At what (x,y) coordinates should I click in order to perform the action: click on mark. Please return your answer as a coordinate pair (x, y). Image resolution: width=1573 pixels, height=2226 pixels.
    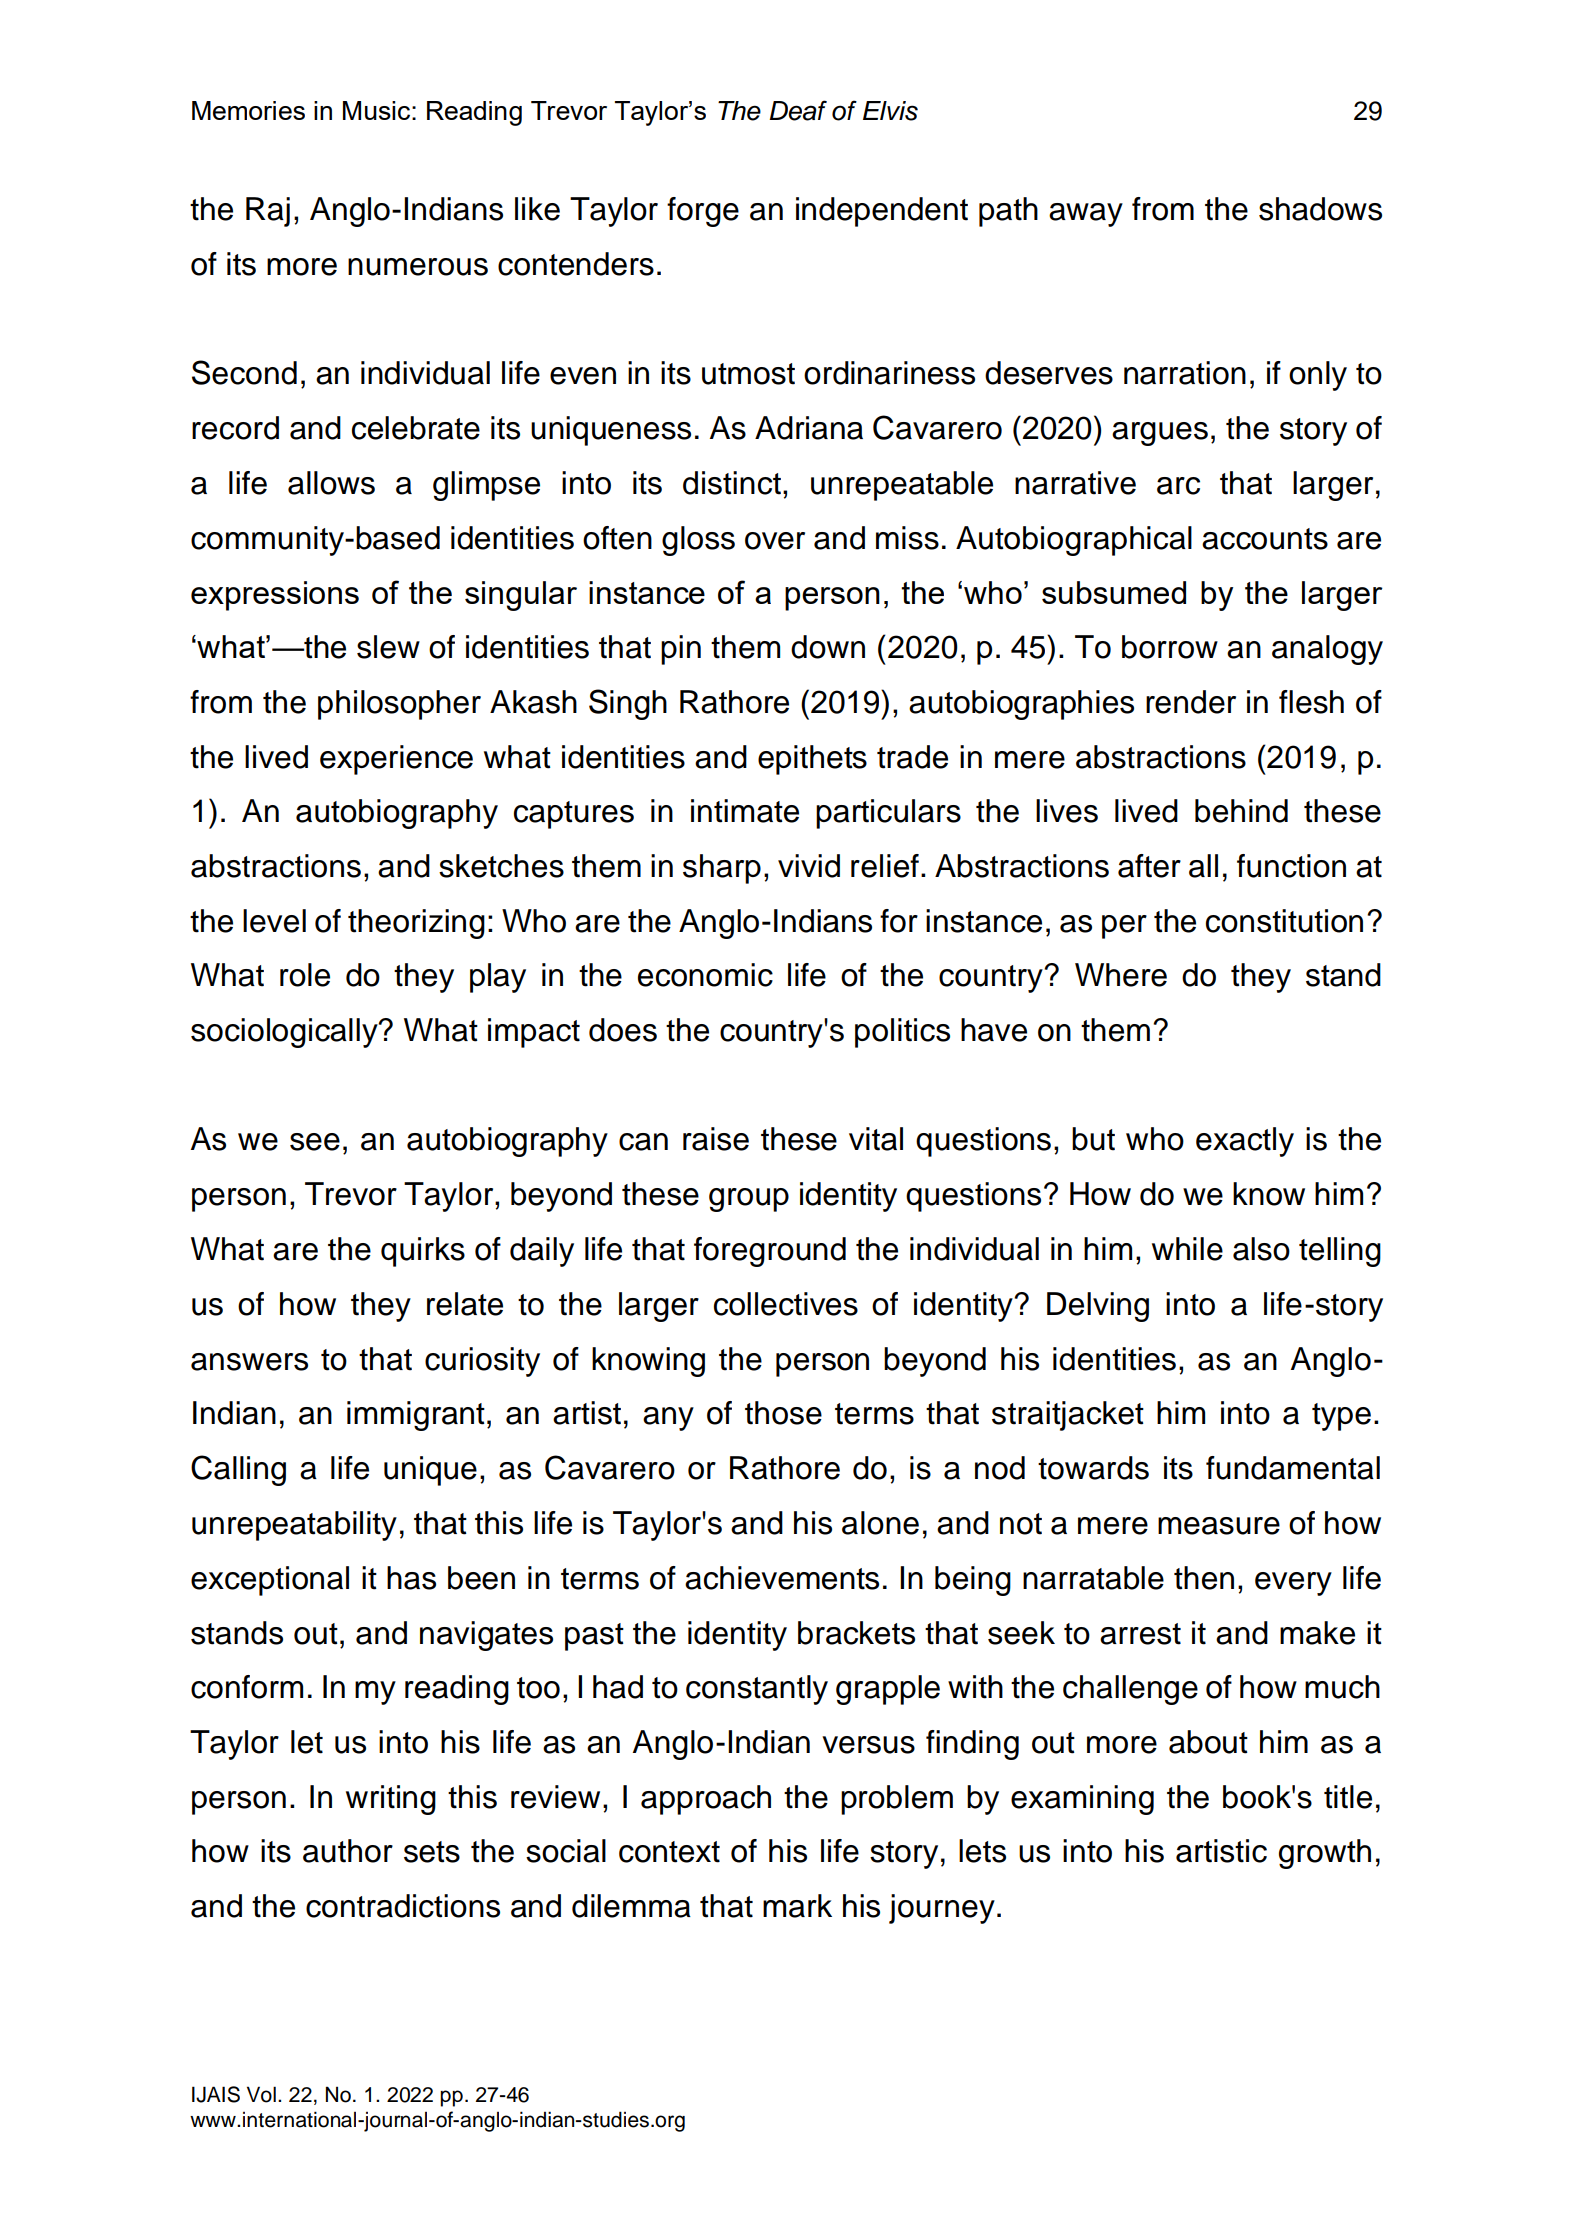
    Looking at the image, I should click on (797, 1906).
